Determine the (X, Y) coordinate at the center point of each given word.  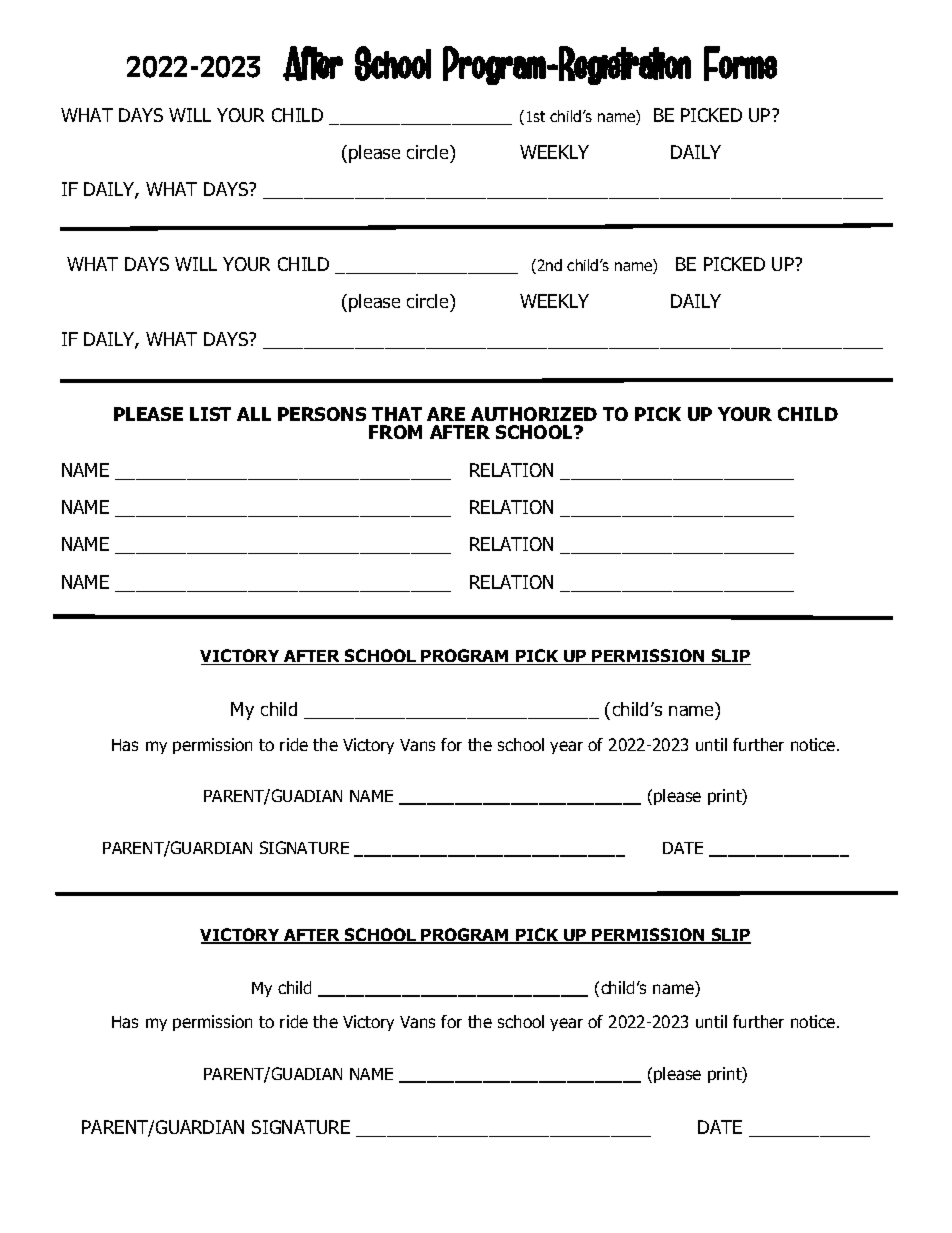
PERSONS (322, 414)
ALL (254, 414)
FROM (395, 432)
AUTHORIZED (534, 414)
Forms (740, 63)
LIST (210, 414)
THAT (397, 414)
